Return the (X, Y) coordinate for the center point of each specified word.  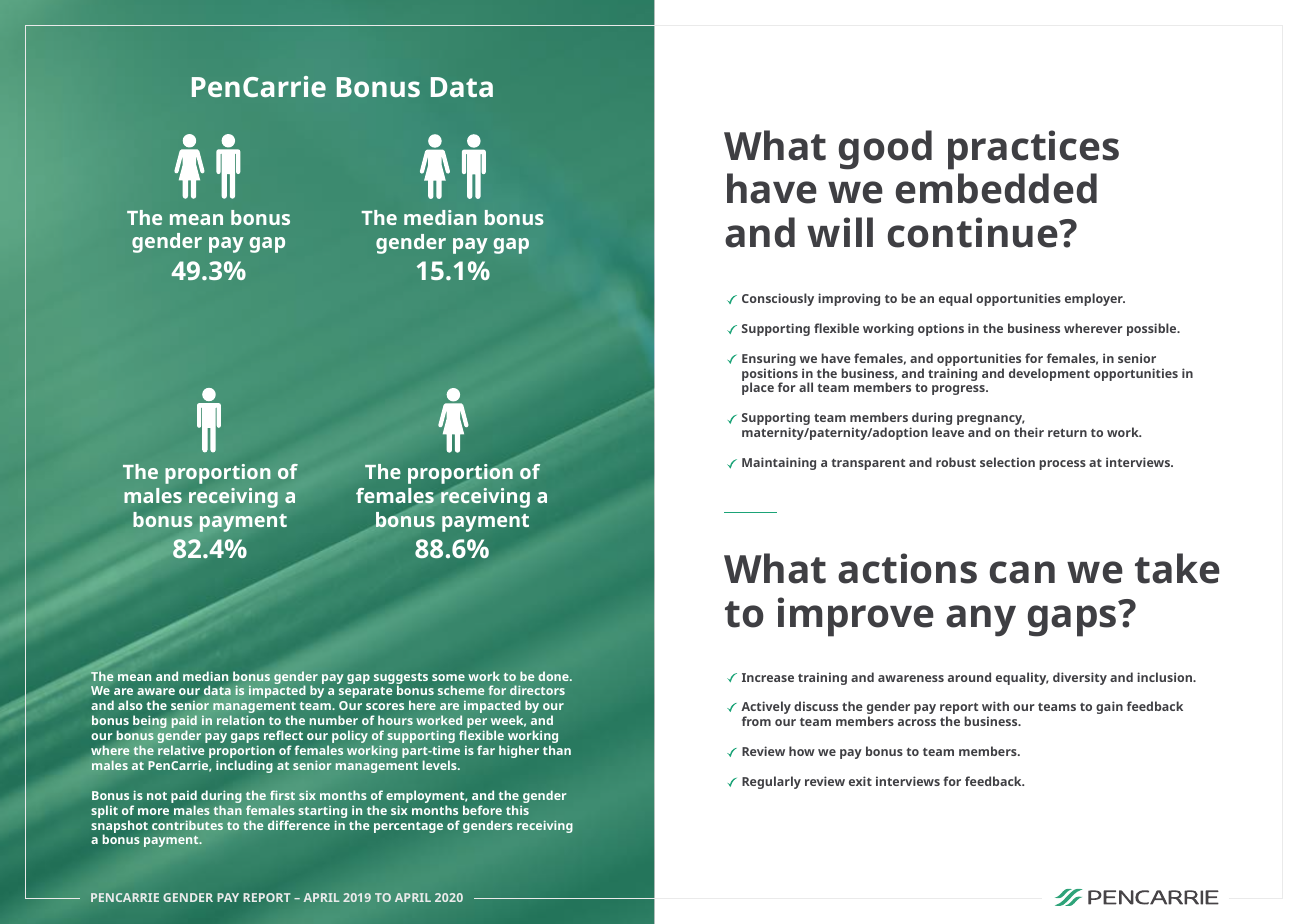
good (885, 150)
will (840, 232)
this (517, 810)
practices (1033, 150)
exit (860, 781)
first (282, 795)
